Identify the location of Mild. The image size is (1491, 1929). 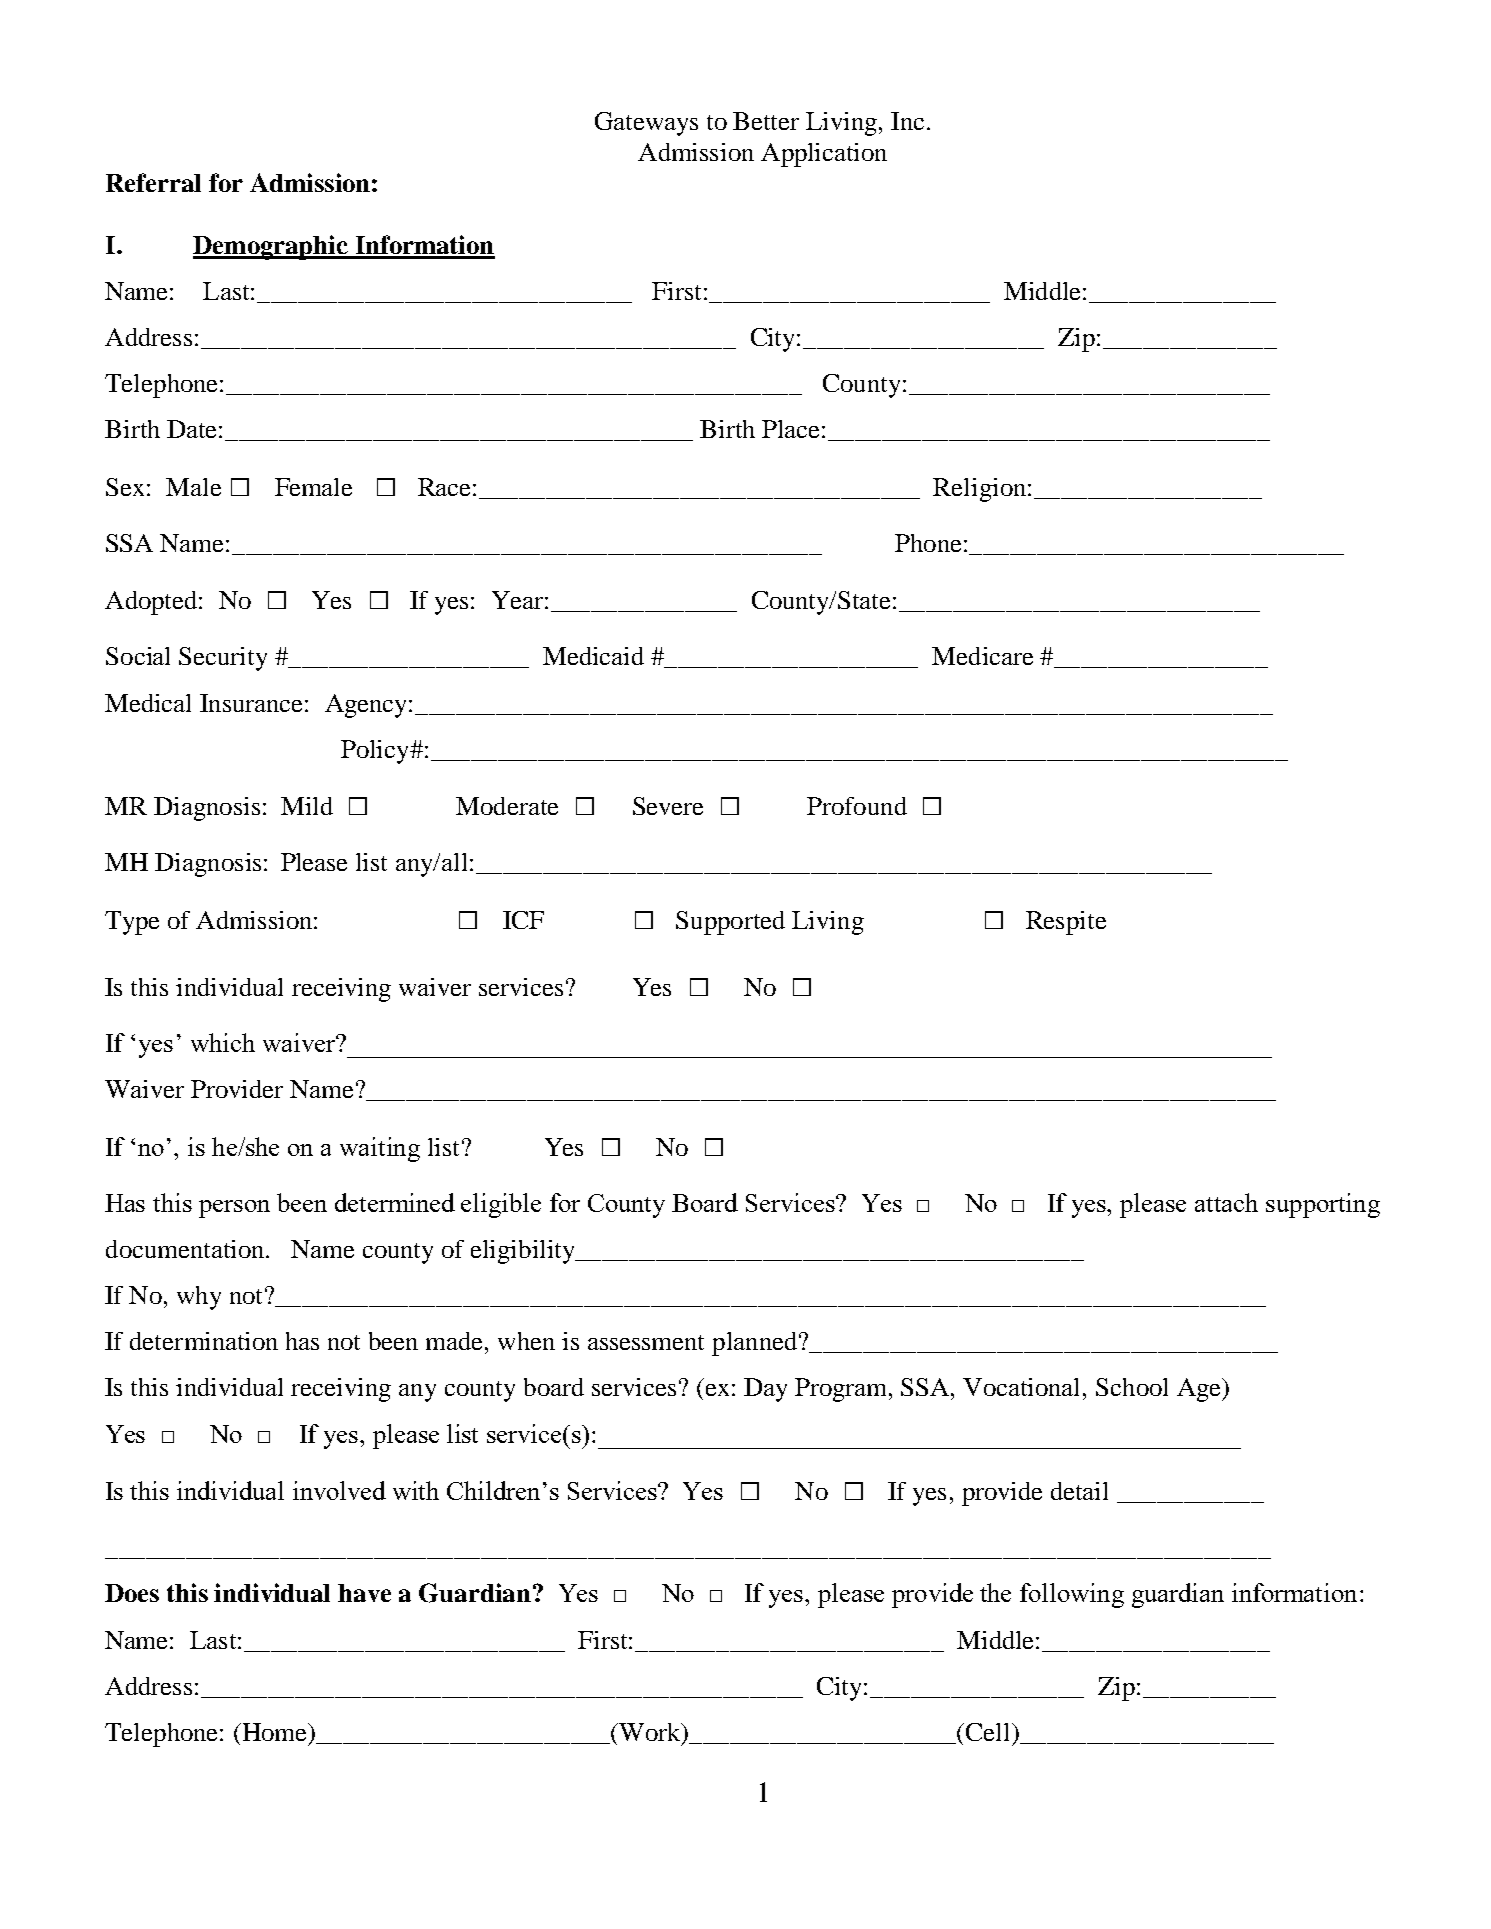
(307, 806).
